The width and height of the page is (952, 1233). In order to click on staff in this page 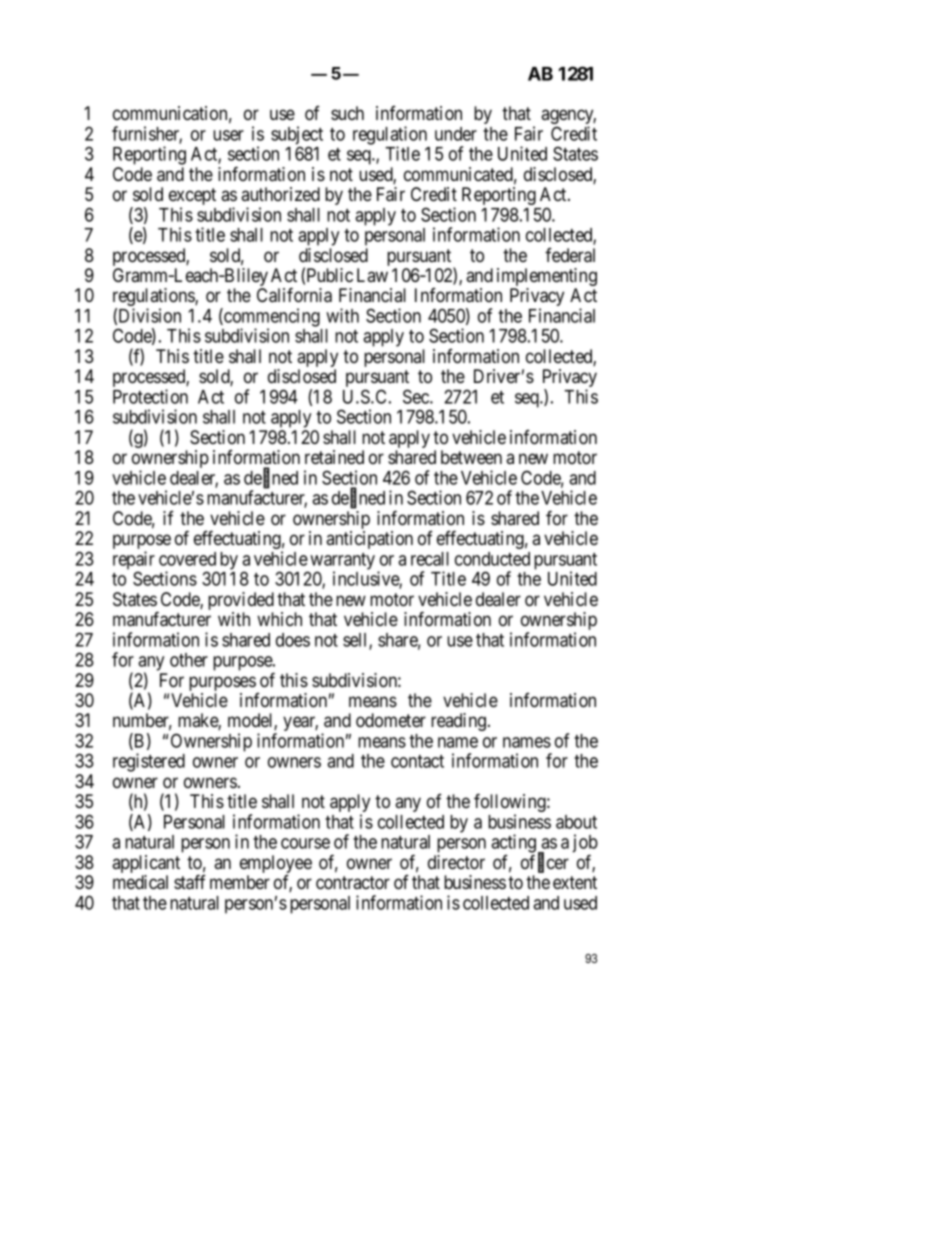, I will do `click(190, 882)`.
